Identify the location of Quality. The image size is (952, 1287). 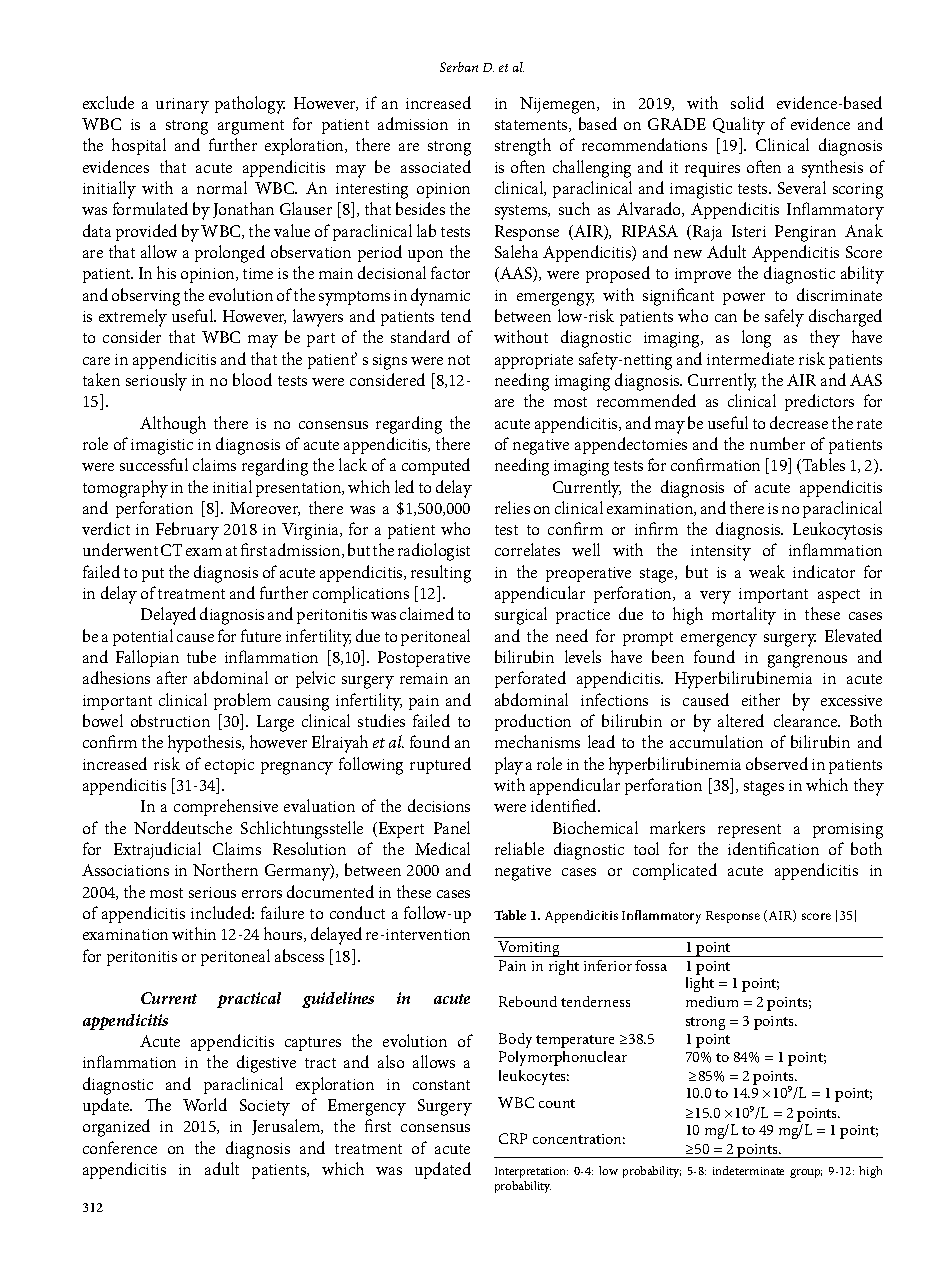
(739, 126).
